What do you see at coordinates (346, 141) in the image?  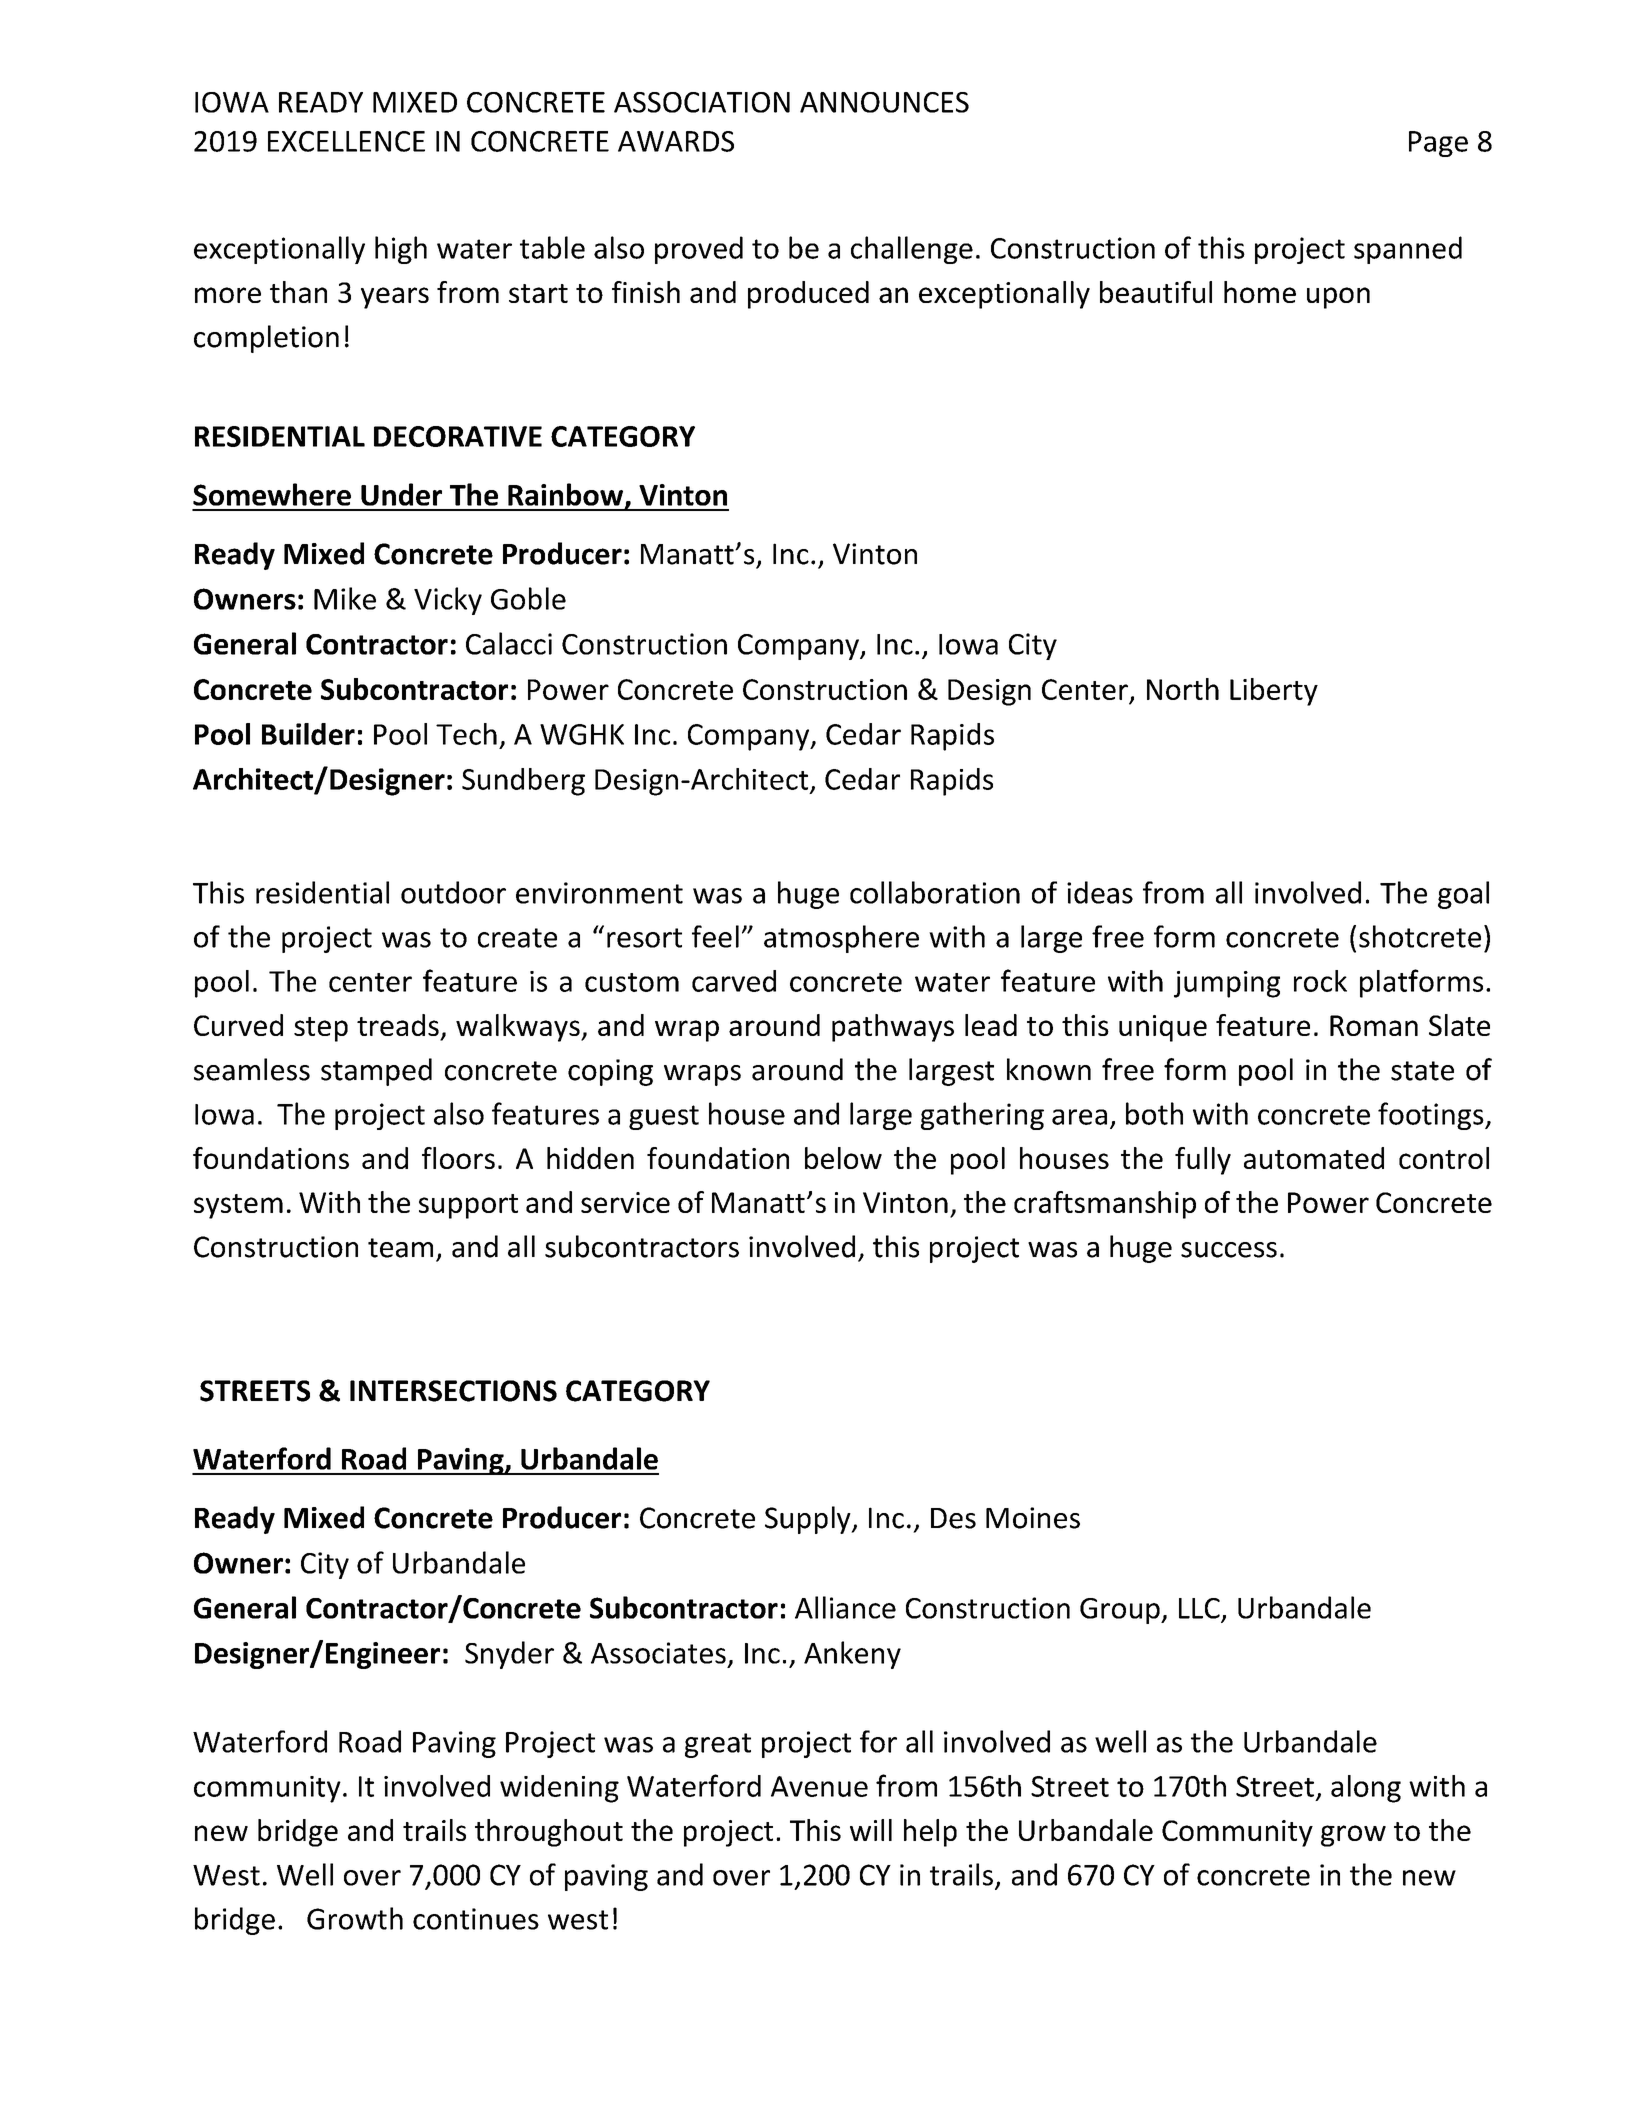 I see `EXCELLENCE` at bounding box center [346, 141].
